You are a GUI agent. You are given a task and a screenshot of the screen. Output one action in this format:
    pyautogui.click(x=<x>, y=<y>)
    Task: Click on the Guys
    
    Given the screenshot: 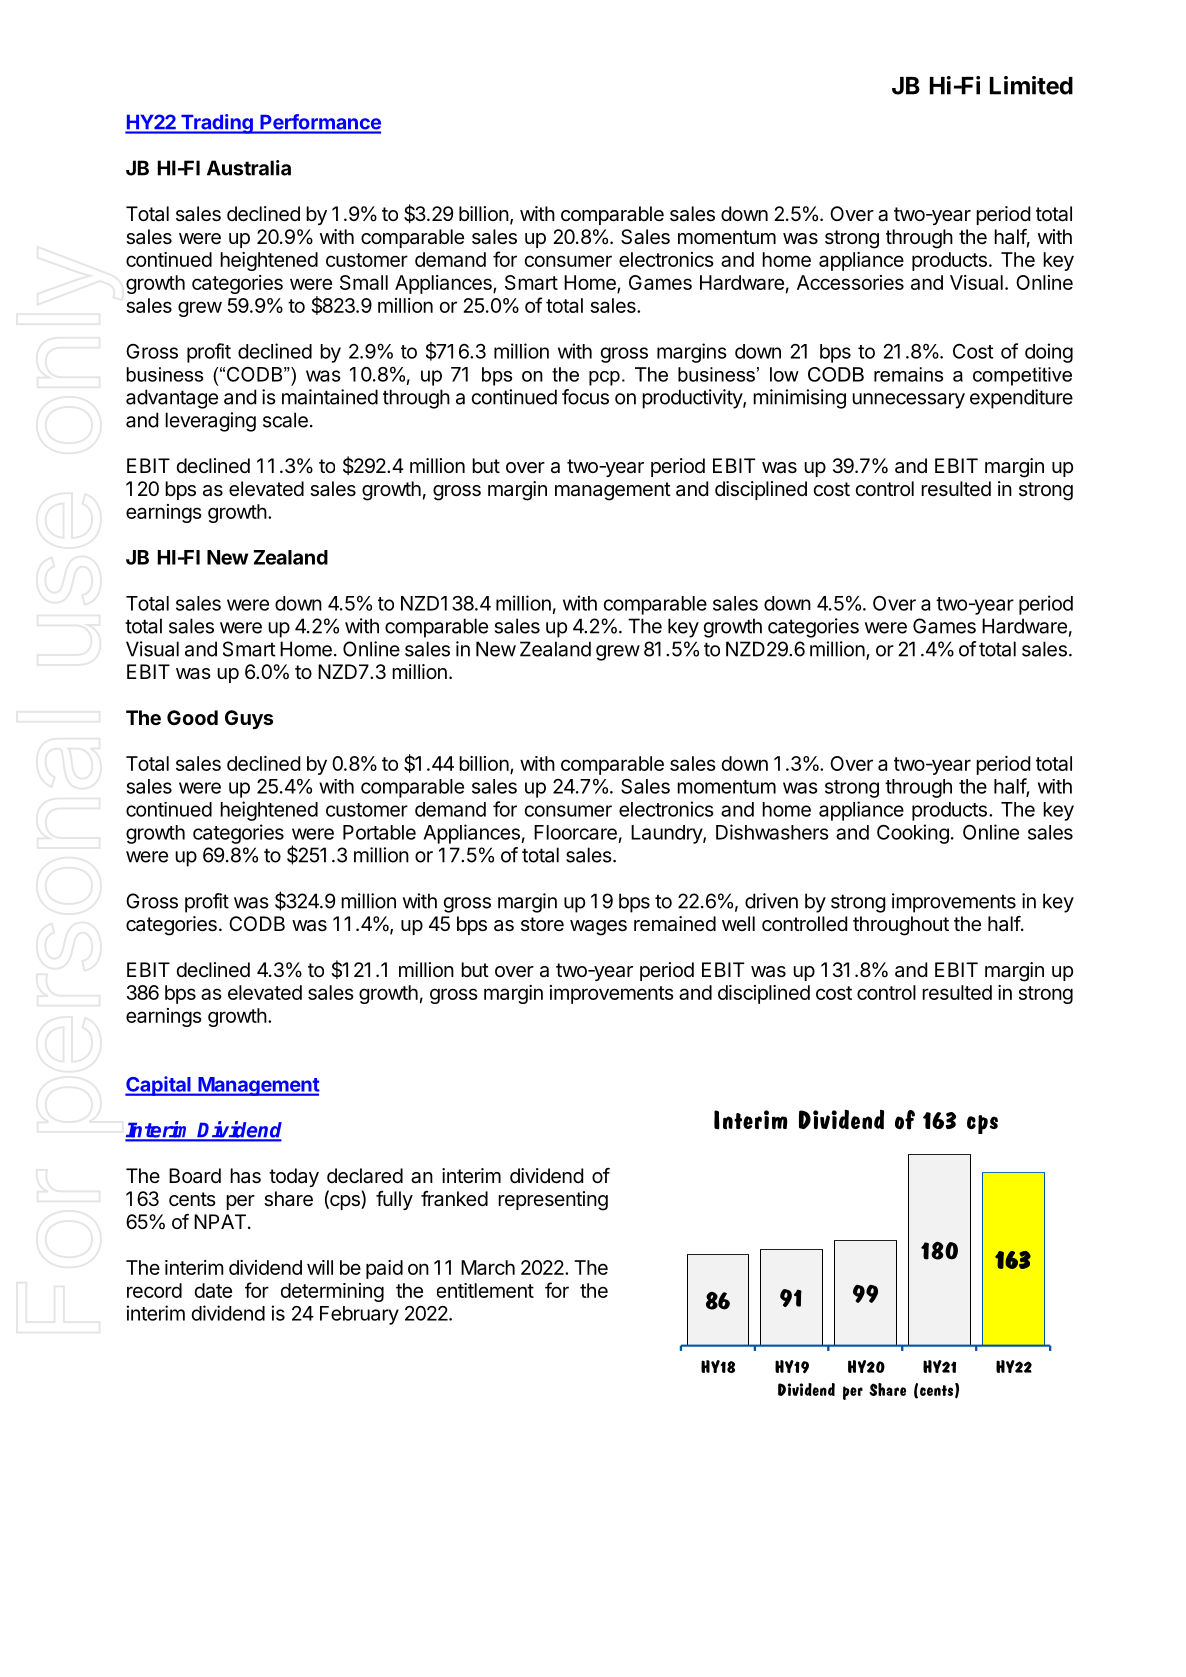 What is the action you would take?
    pyautogui.click(x=249, y=719)
